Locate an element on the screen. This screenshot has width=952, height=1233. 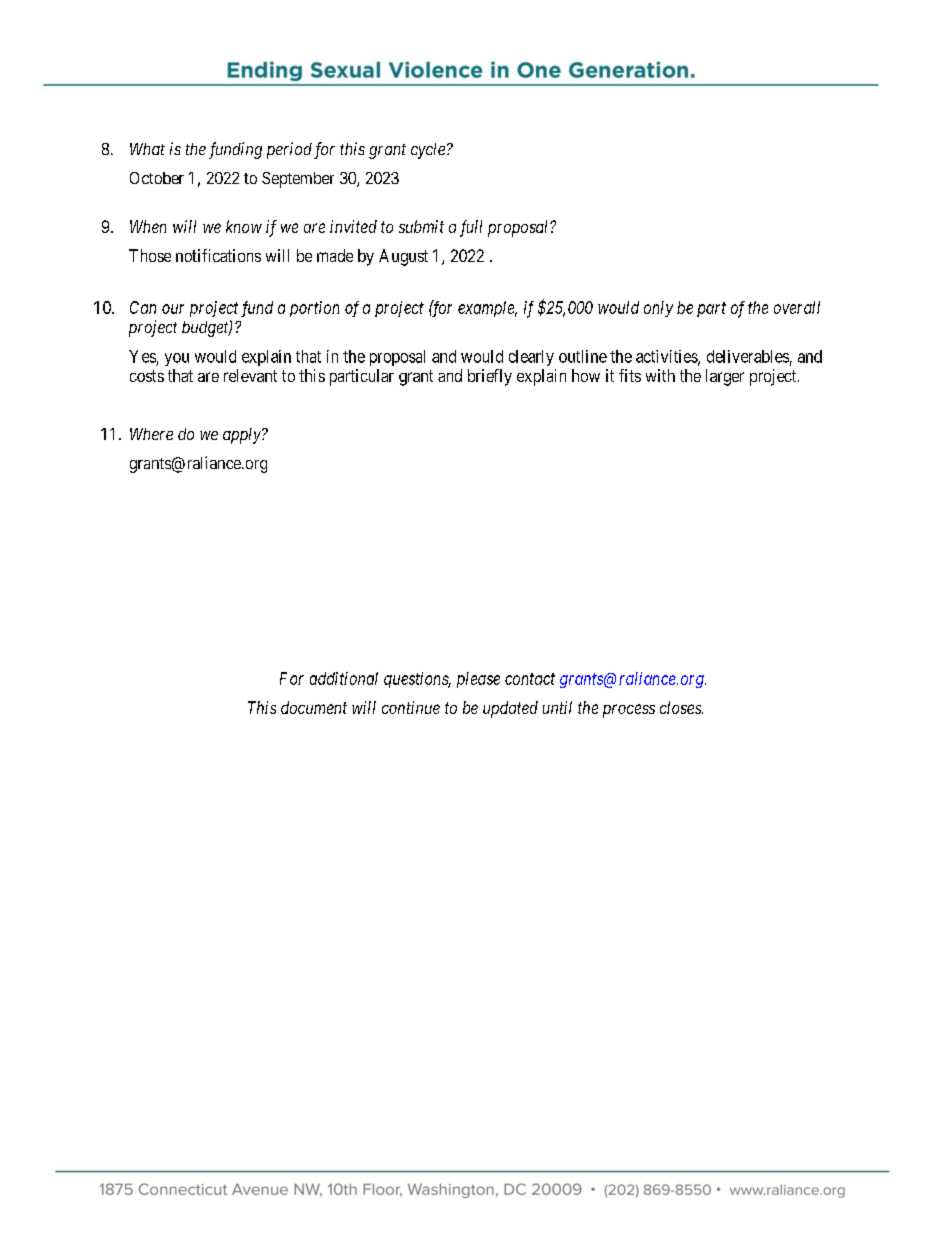
full is located at coordinates (471, 228).
